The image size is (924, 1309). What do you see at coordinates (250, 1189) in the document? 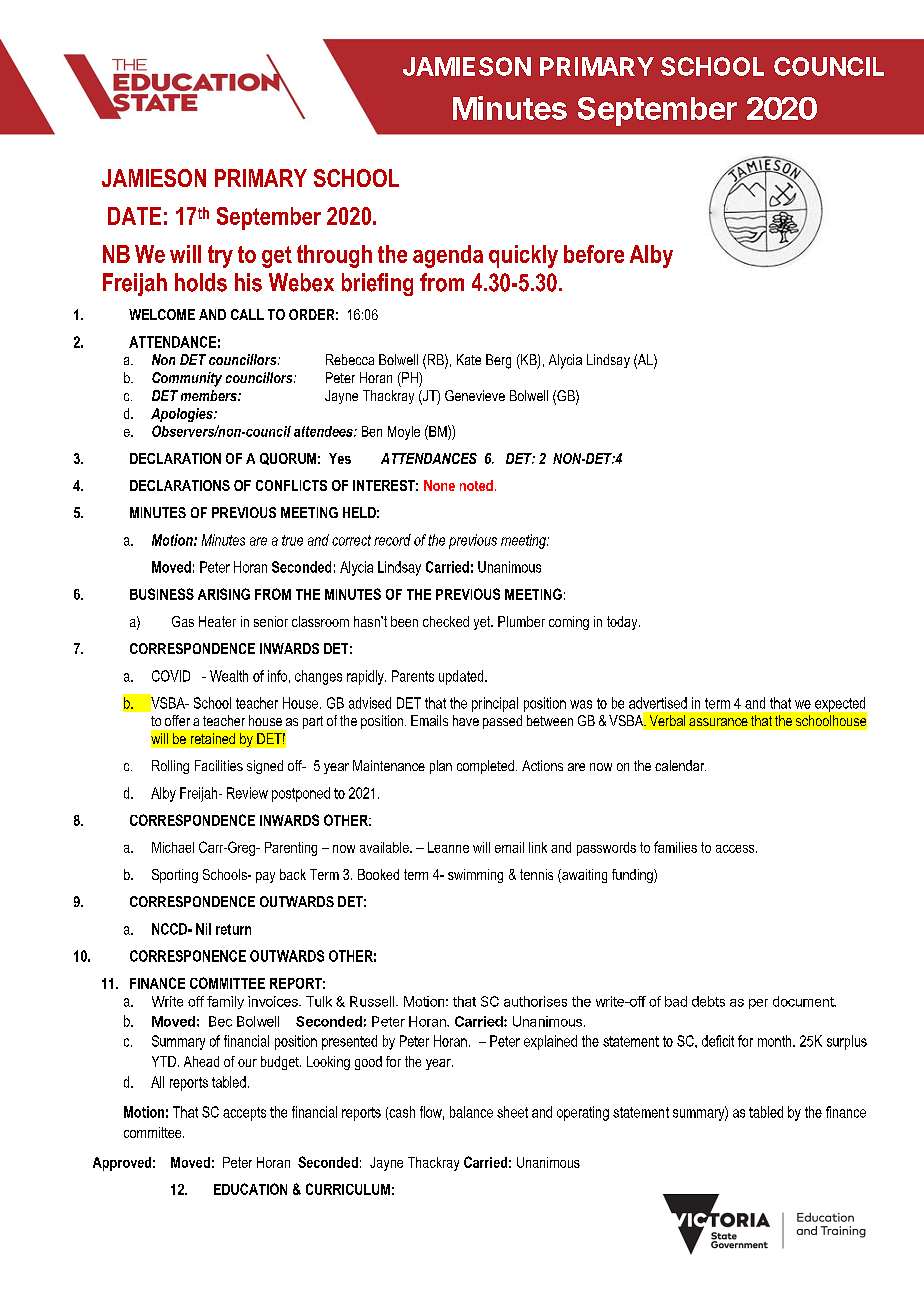
I see `EDUCATION` at bounding box center [250, 1189].
